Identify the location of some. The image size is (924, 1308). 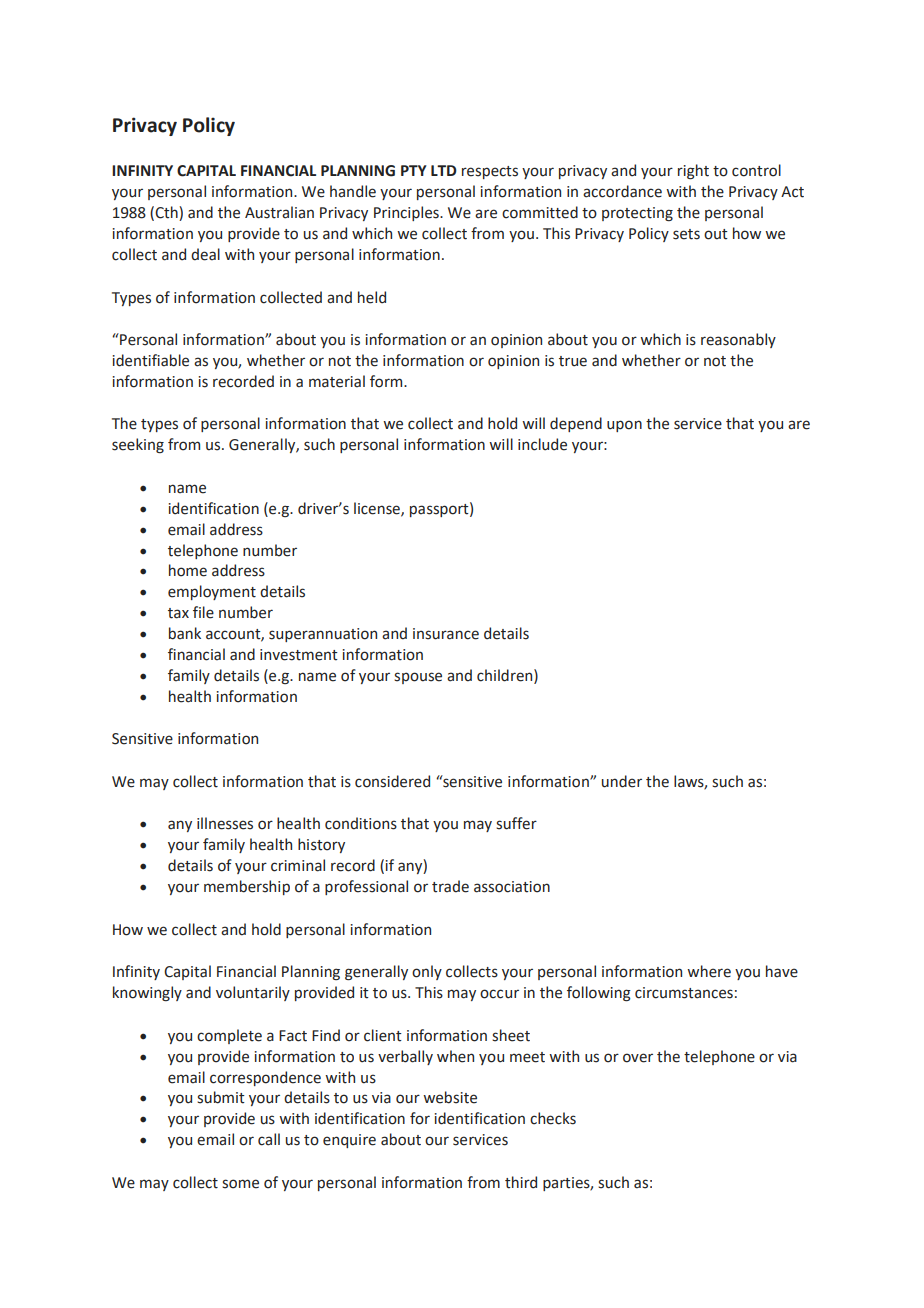
(240, 1184).
